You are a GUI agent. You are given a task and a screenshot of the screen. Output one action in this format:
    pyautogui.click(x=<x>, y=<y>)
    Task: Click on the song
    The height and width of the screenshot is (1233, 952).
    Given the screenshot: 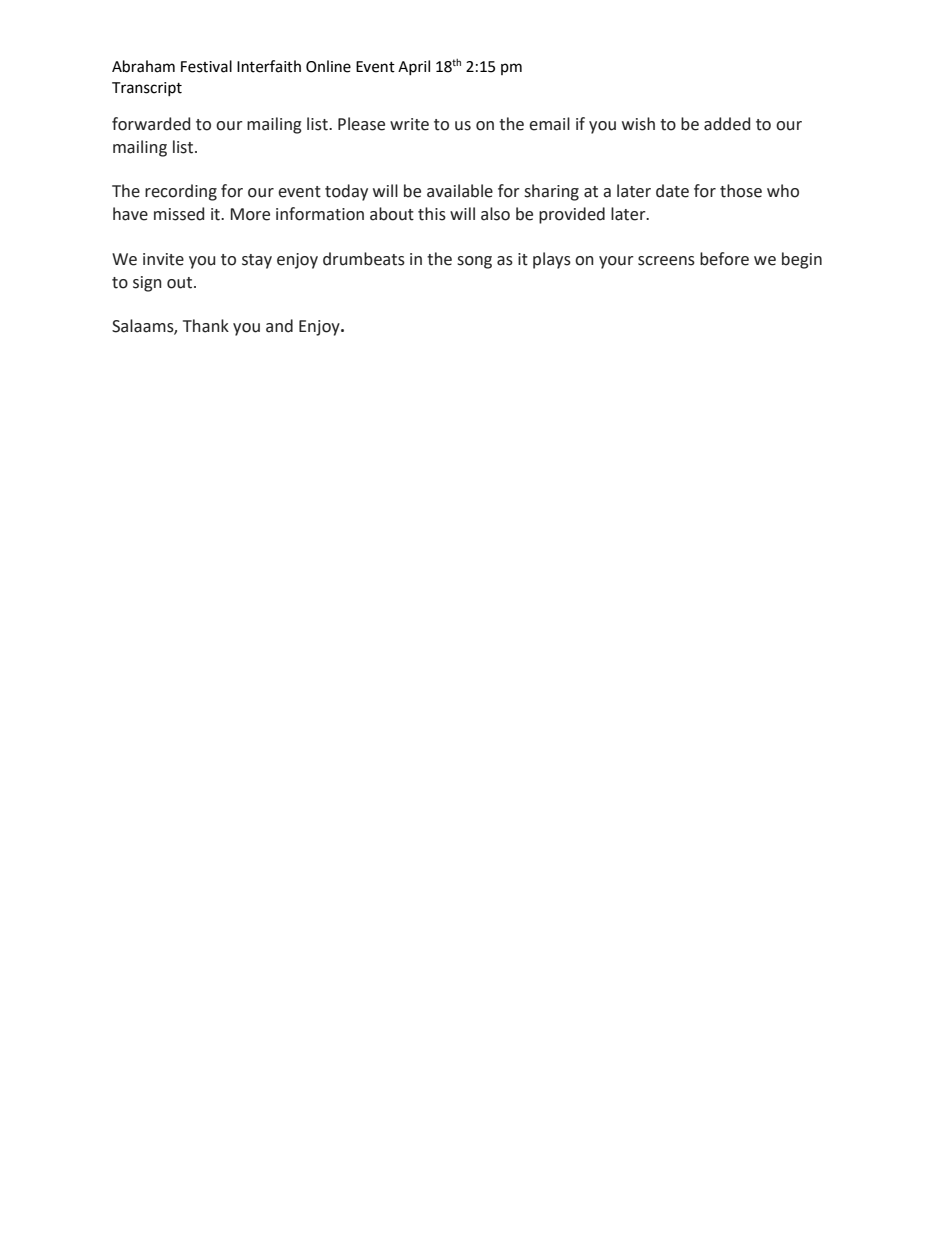 What is the action you would take?
    pyautogui.click(x=474, y=262)
